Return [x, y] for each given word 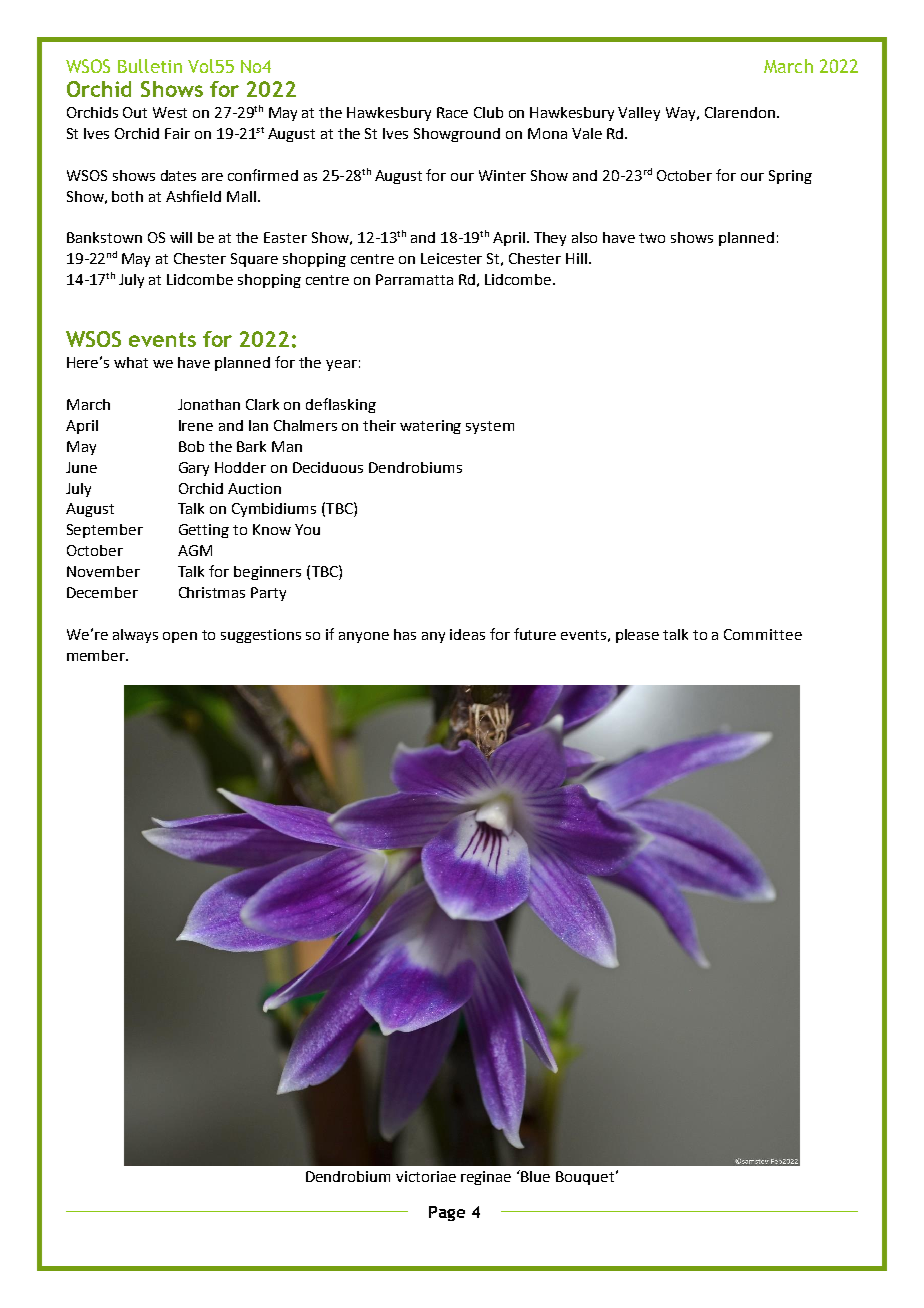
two [652, 238]
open [180, 637]
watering [430, 427]
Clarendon [740, 112]
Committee [763, 634]
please [637, 636]
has [405, 634]
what [131, 362]
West [170, 112]
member [97, 655]
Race [452, 112]
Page [447, 1213]
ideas [467, 634]
